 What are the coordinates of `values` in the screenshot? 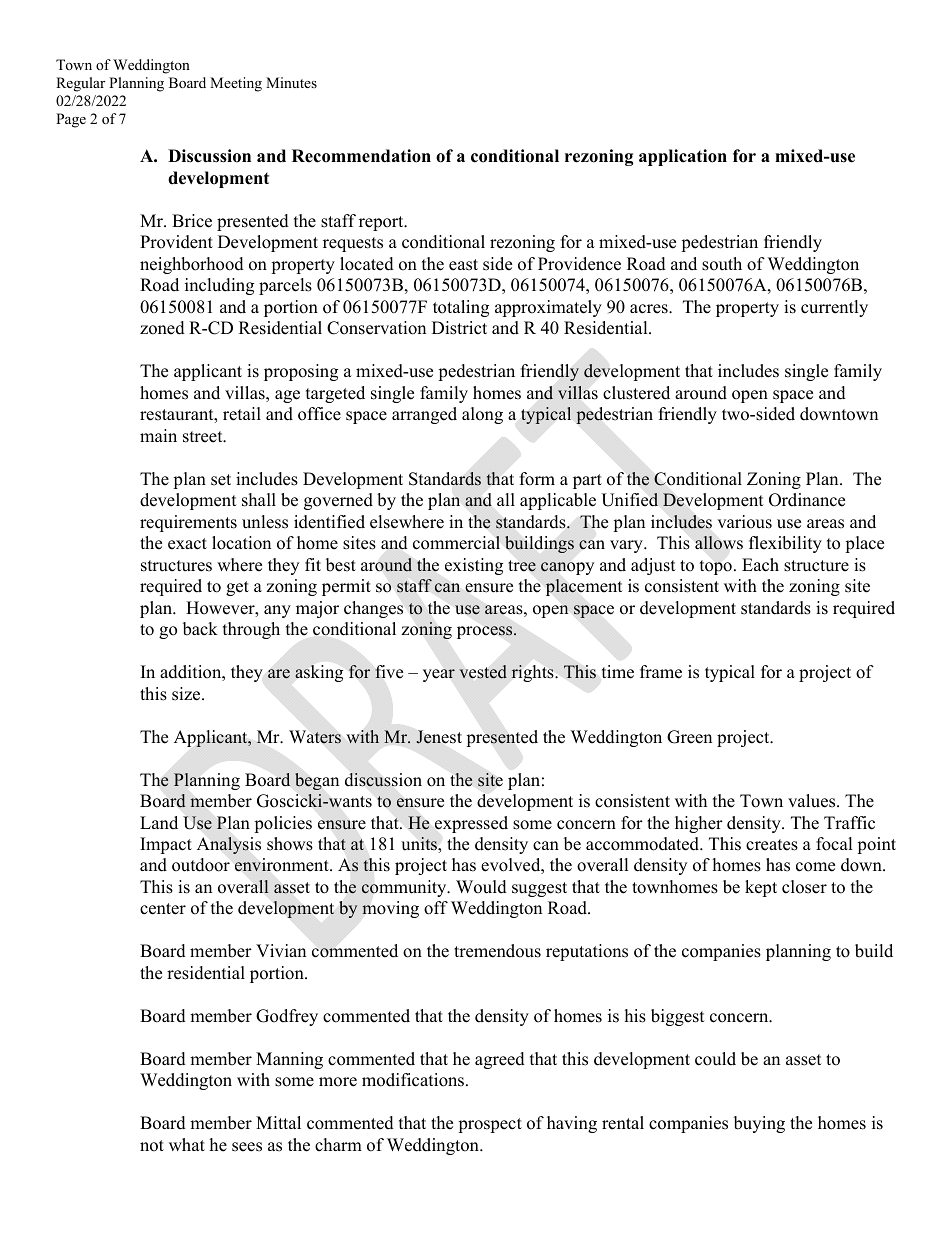 It's located at (813, 801).
